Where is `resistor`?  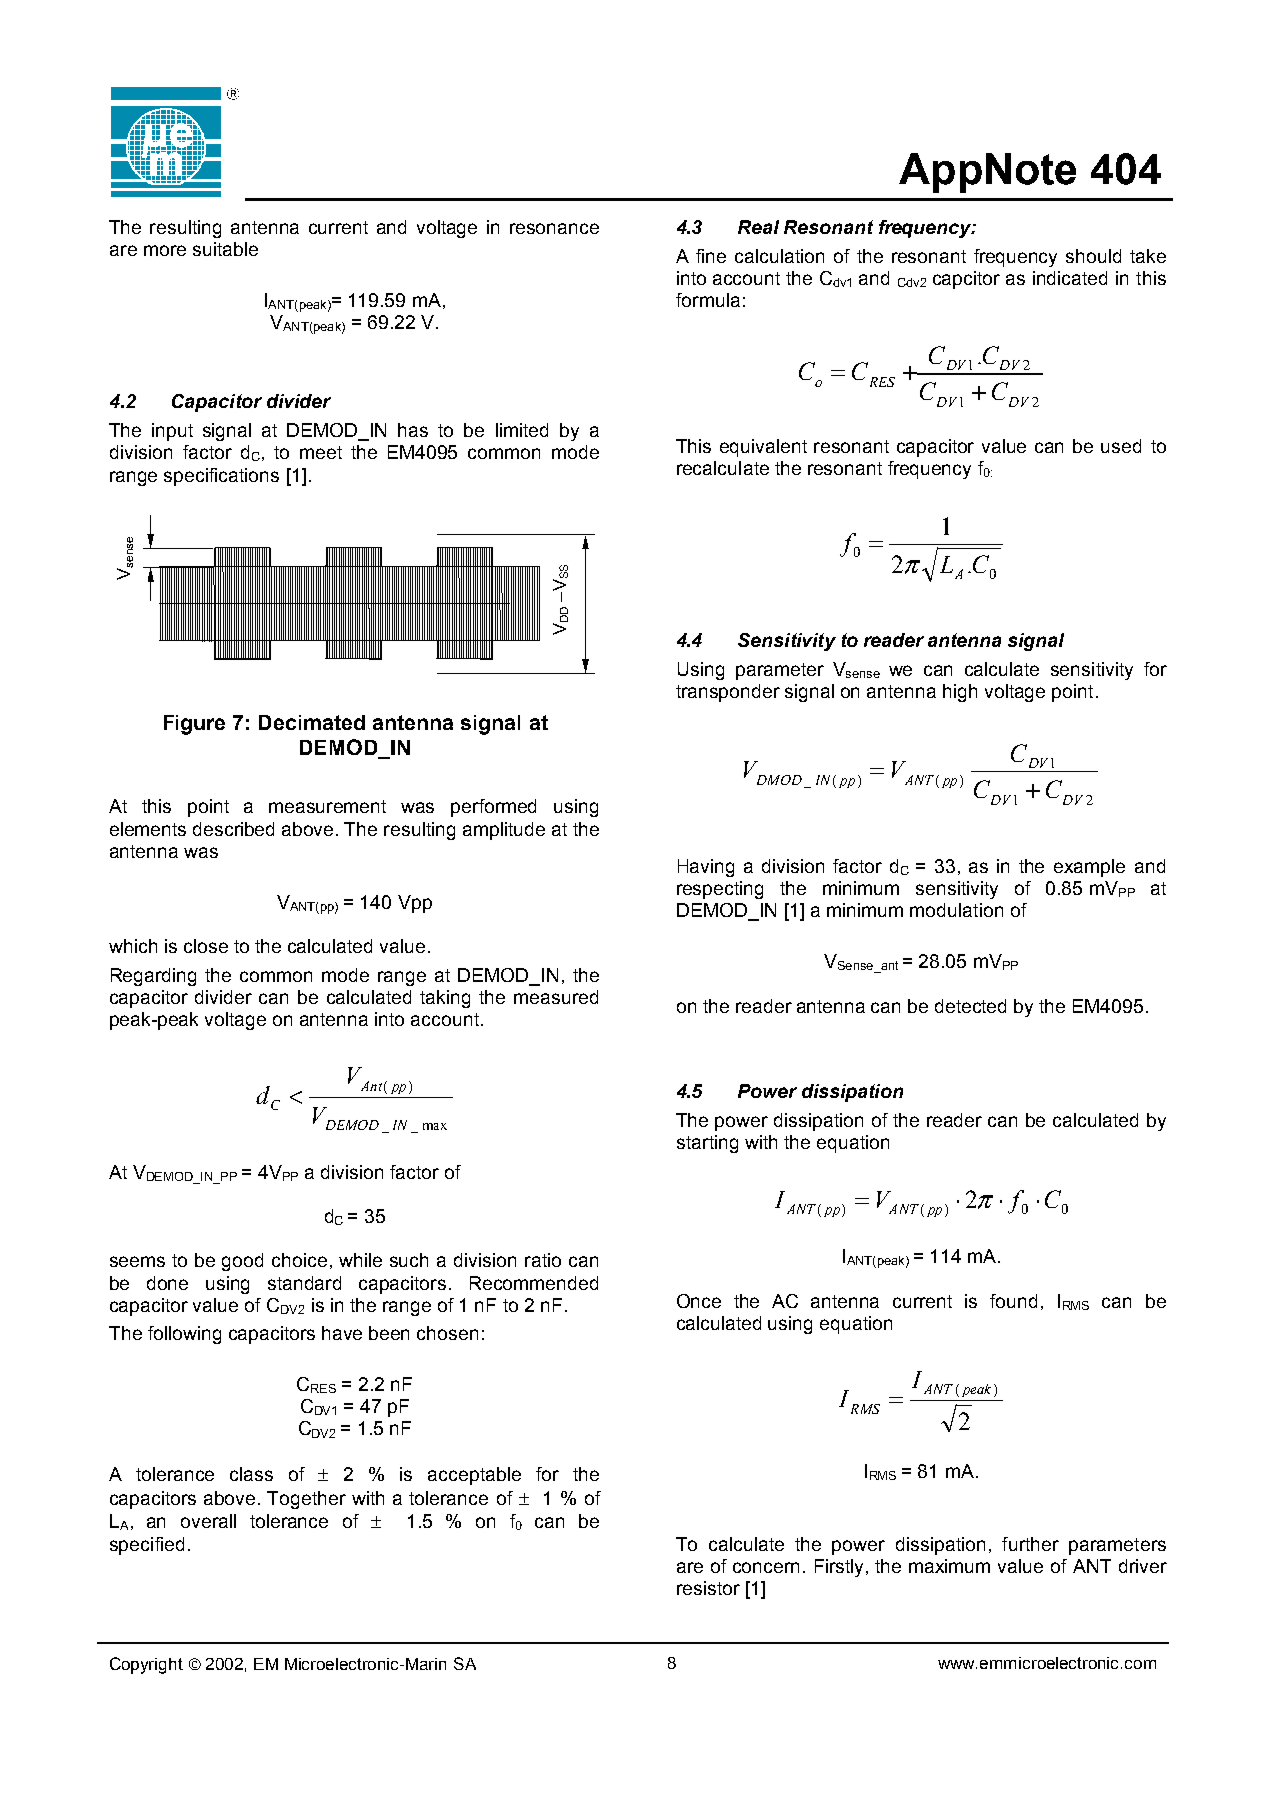 resistor is located at coordinates (708, 1588).
